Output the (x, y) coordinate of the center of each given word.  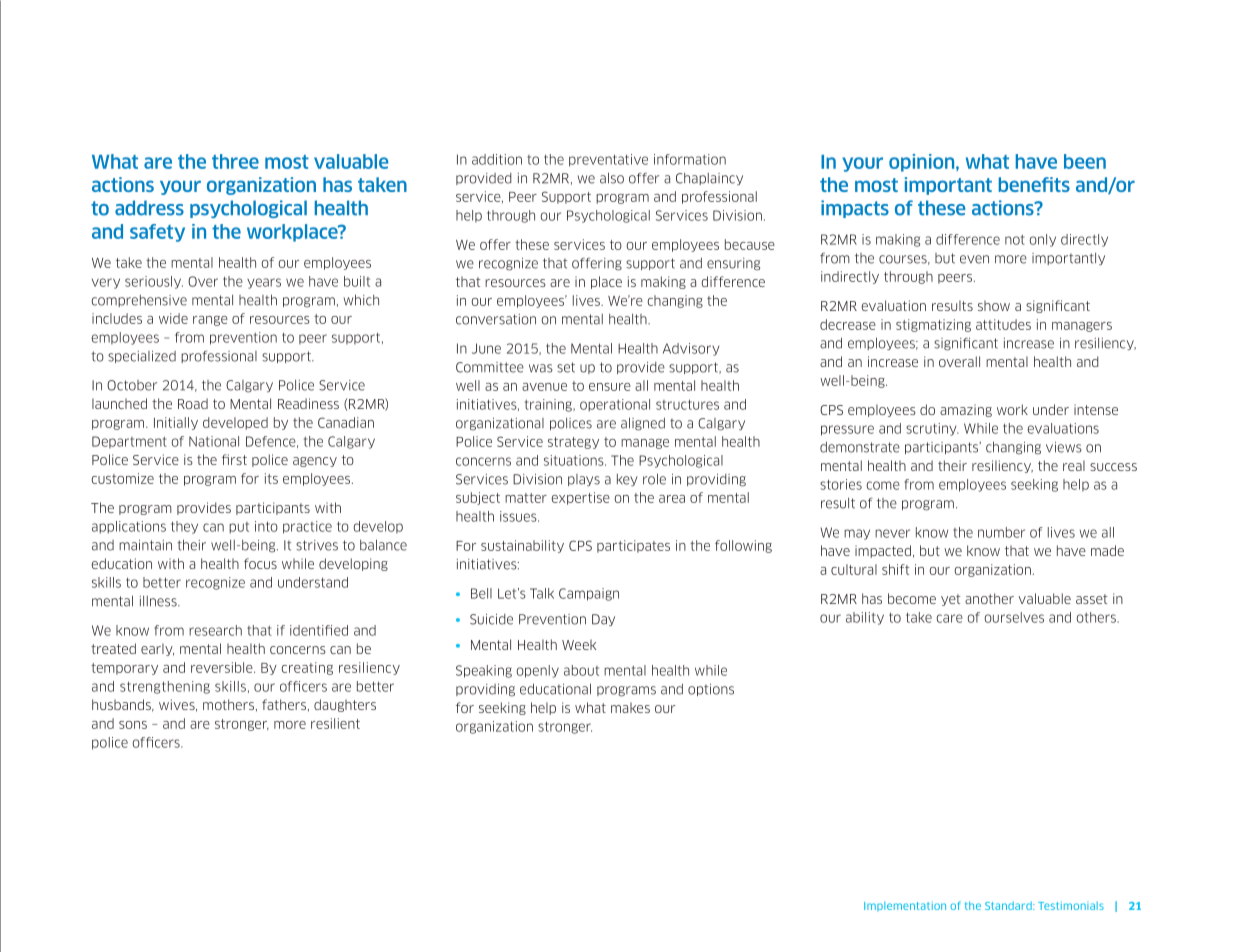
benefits (1034, 184)
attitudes (1003, 324)
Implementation (905, 906)
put (239, 528)
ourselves (1014, 617)
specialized (142, 357)
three (235, 161)
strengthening (165, 687)
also (612, 178)
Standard (1009, 906)
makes (630, 707)
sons (133, 725)
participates (633, 546)
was (541, 368)
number (1001, 532)
